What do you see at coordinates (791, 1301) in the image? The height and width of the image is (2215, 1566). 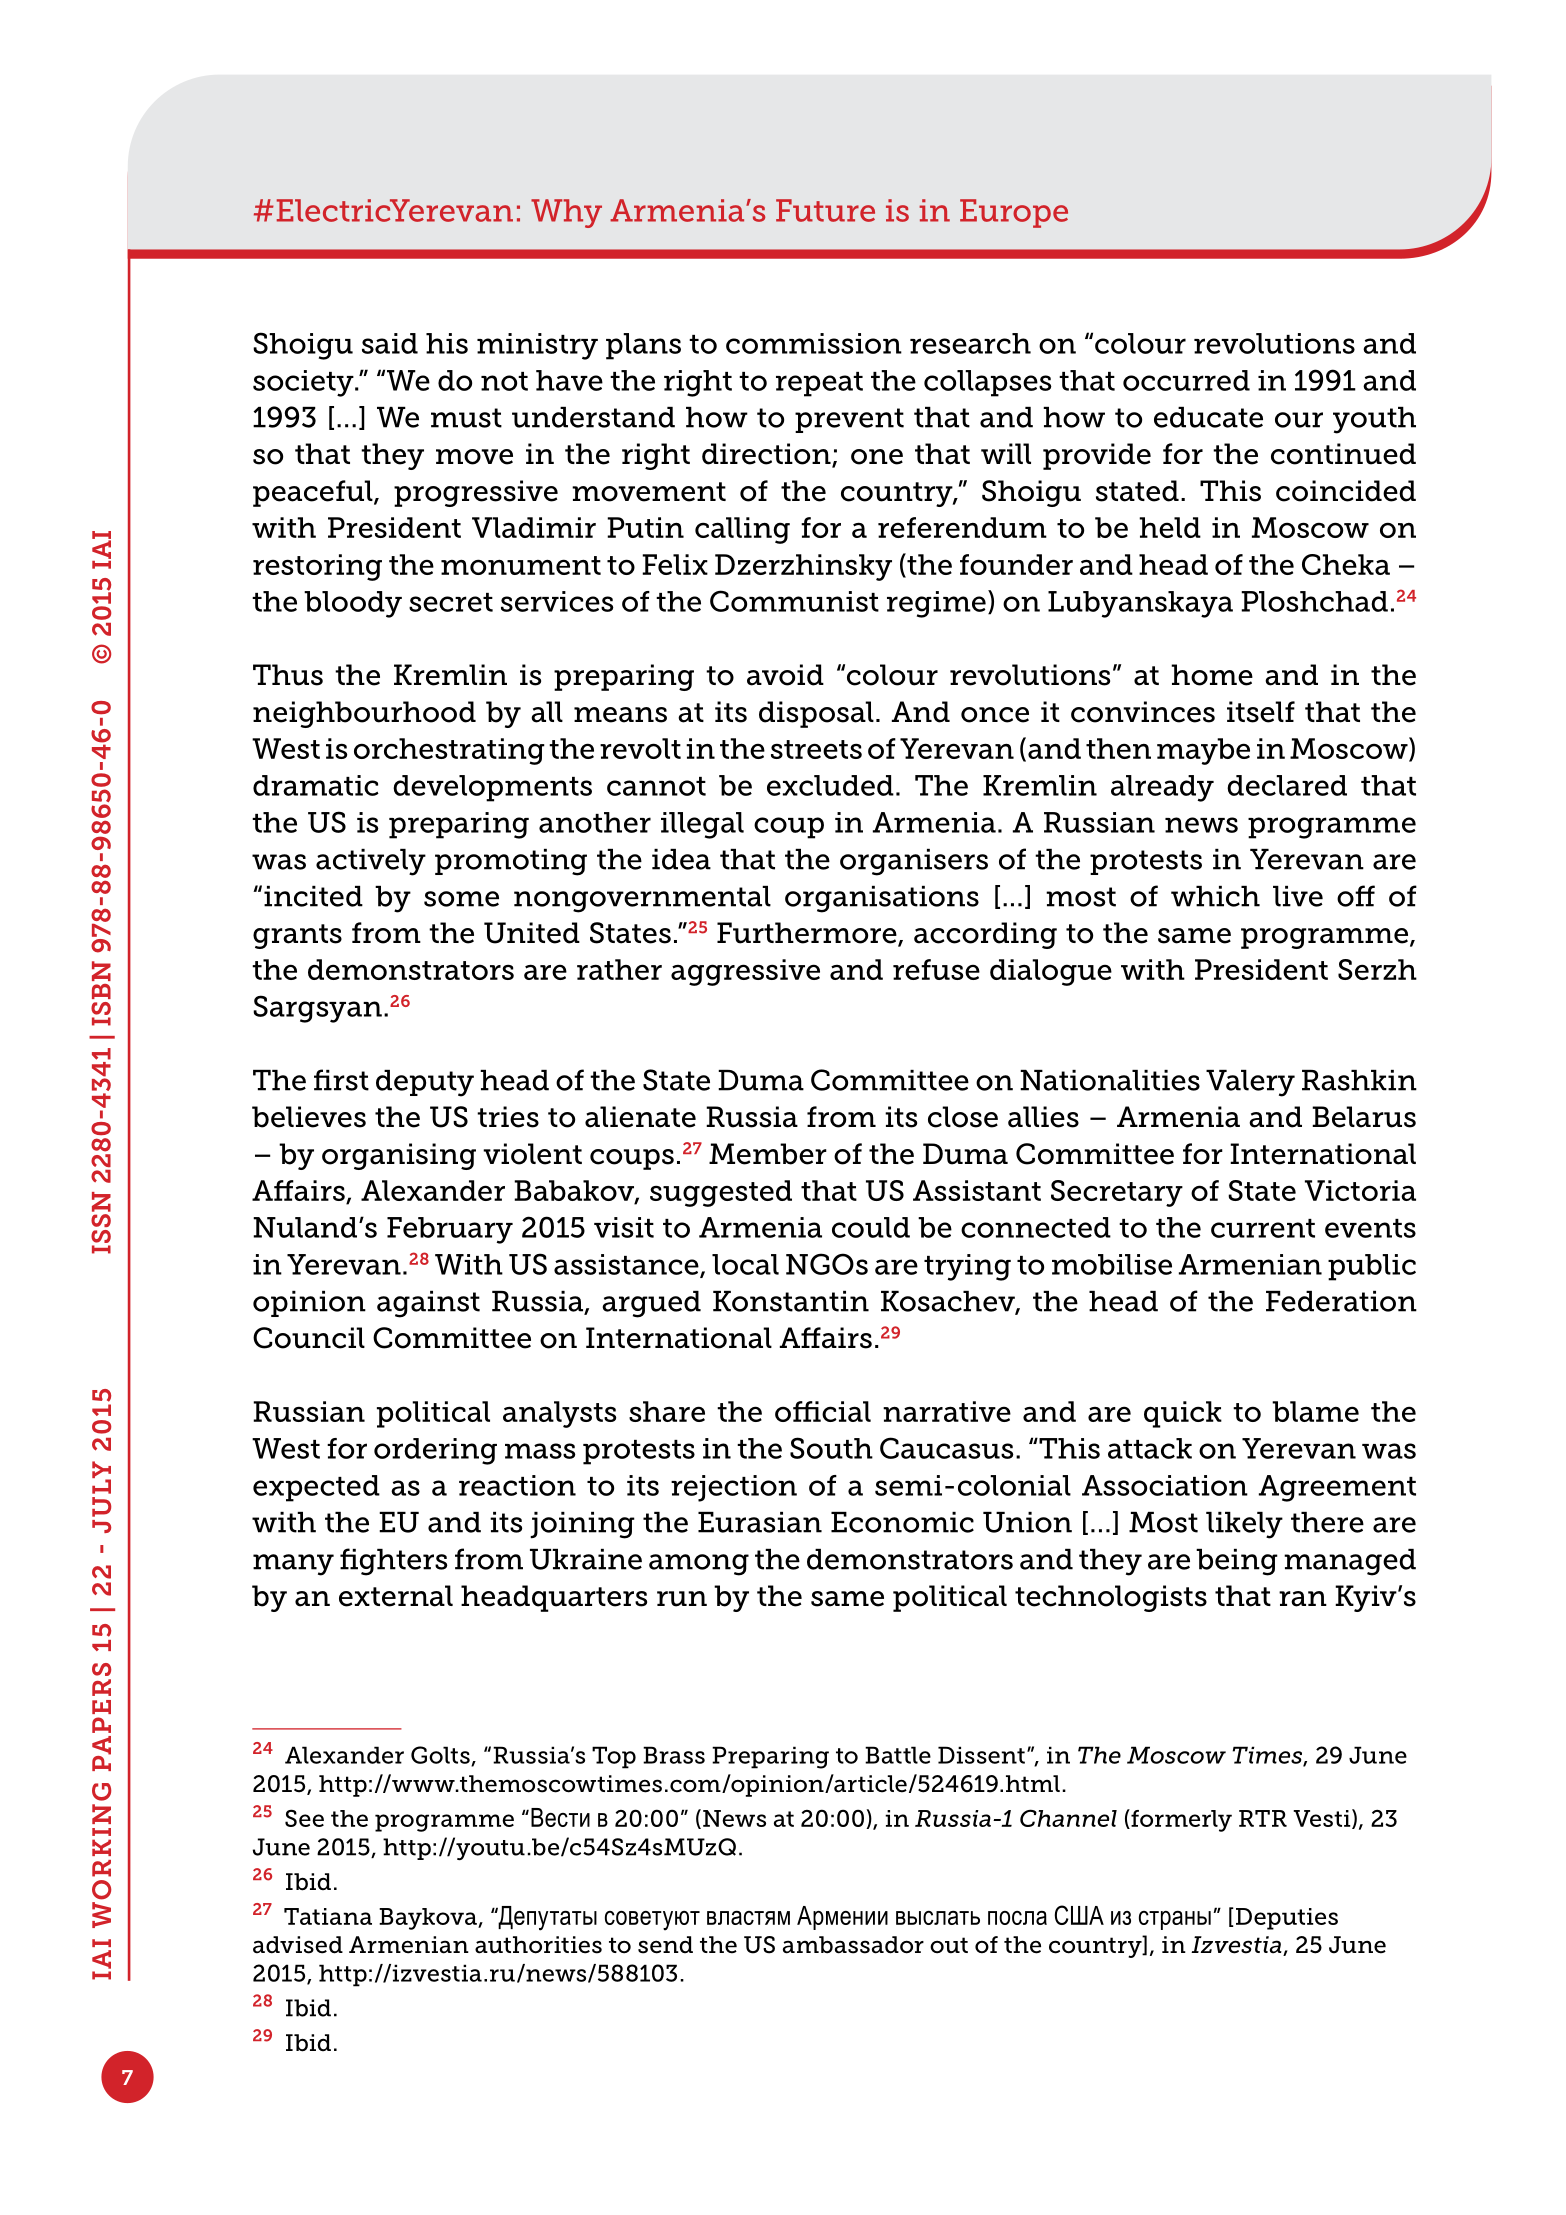 I see `Konstantin` at bounding box center [791, 1301].
